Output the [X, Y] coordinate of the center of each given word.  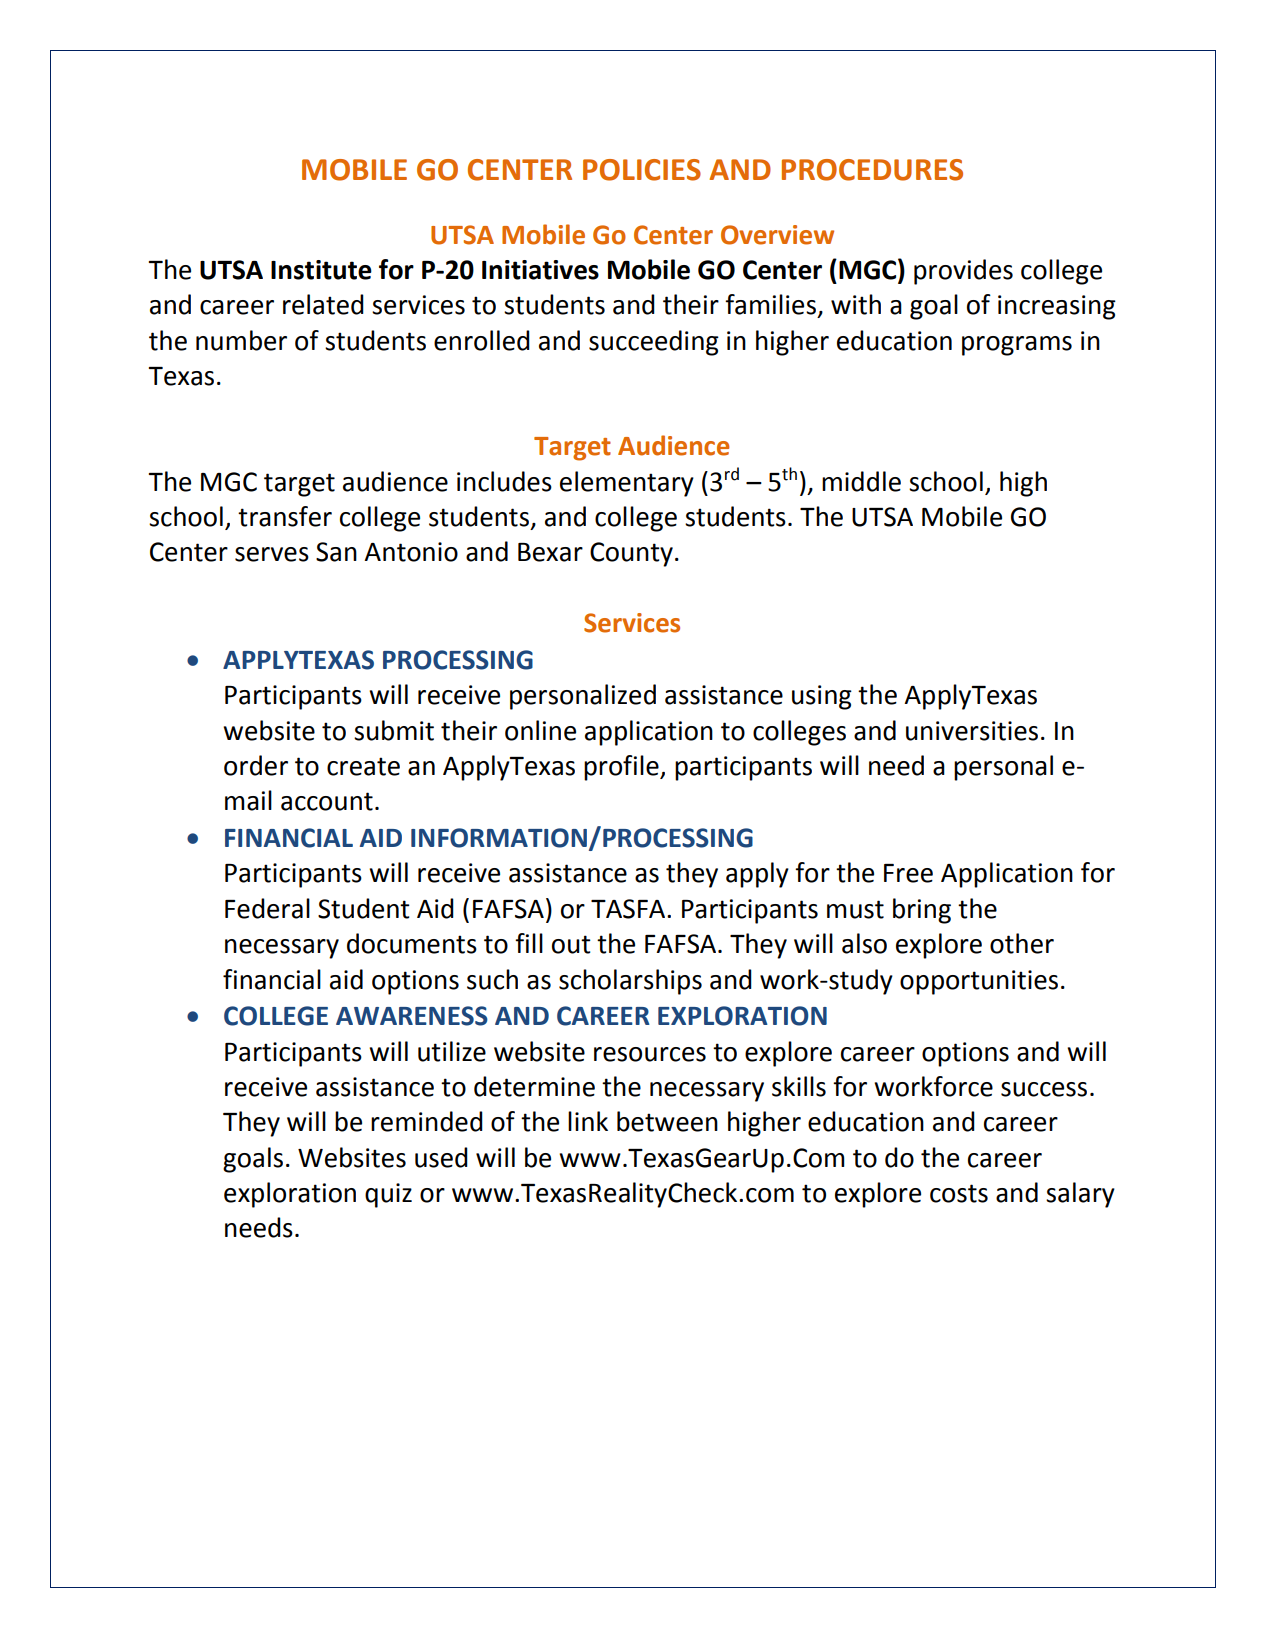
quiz [388, 1195]
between [667, 1121]
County [631, 554]
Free [908, 873]
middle [861, 481]
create [363, 766]
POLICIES [642, 170]
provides [963, 272]
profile [622, 768]
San [336, 552]
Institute [321, 270]
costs [959, 1193]
